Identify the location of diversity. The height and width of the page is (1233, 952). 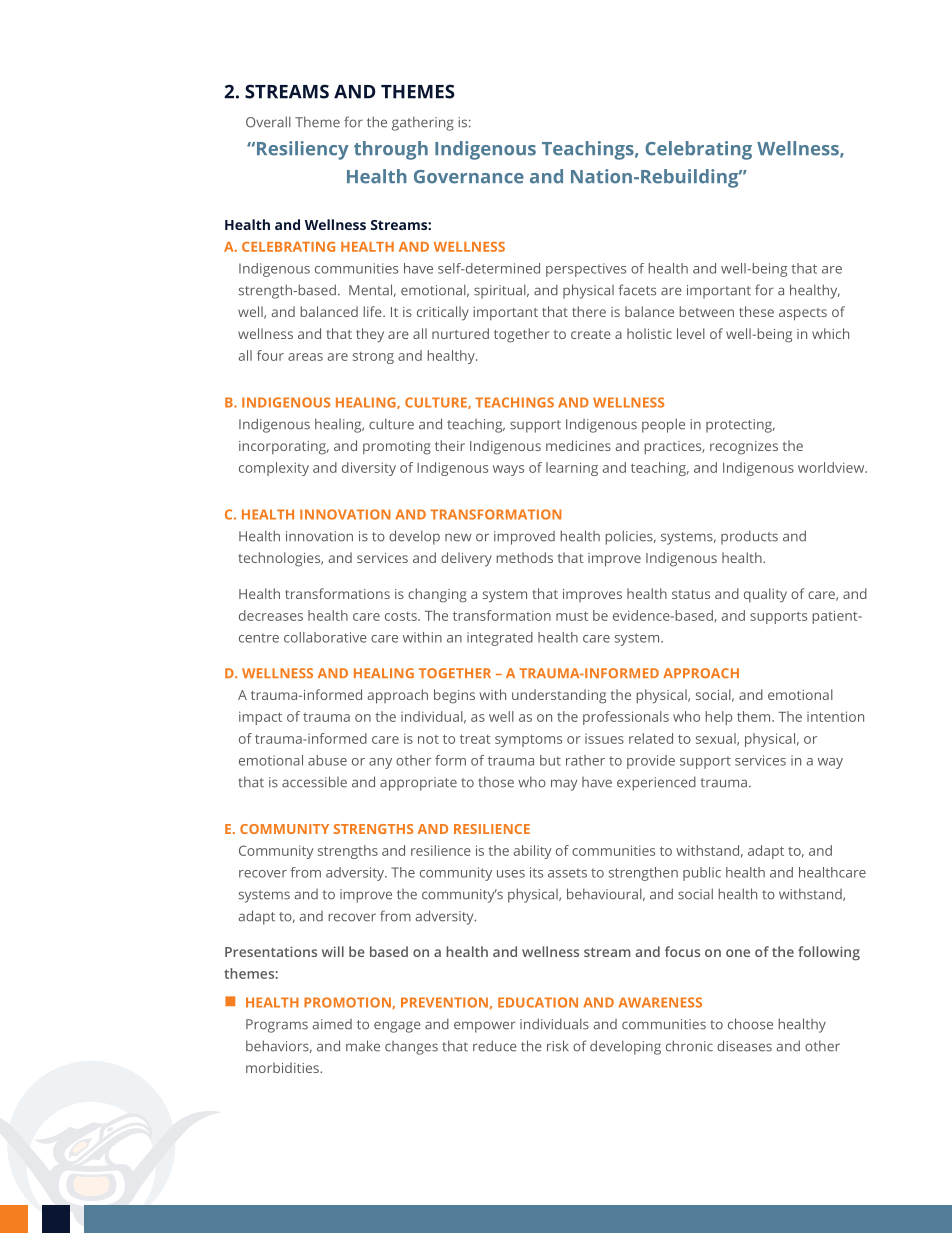
(369, 469).
